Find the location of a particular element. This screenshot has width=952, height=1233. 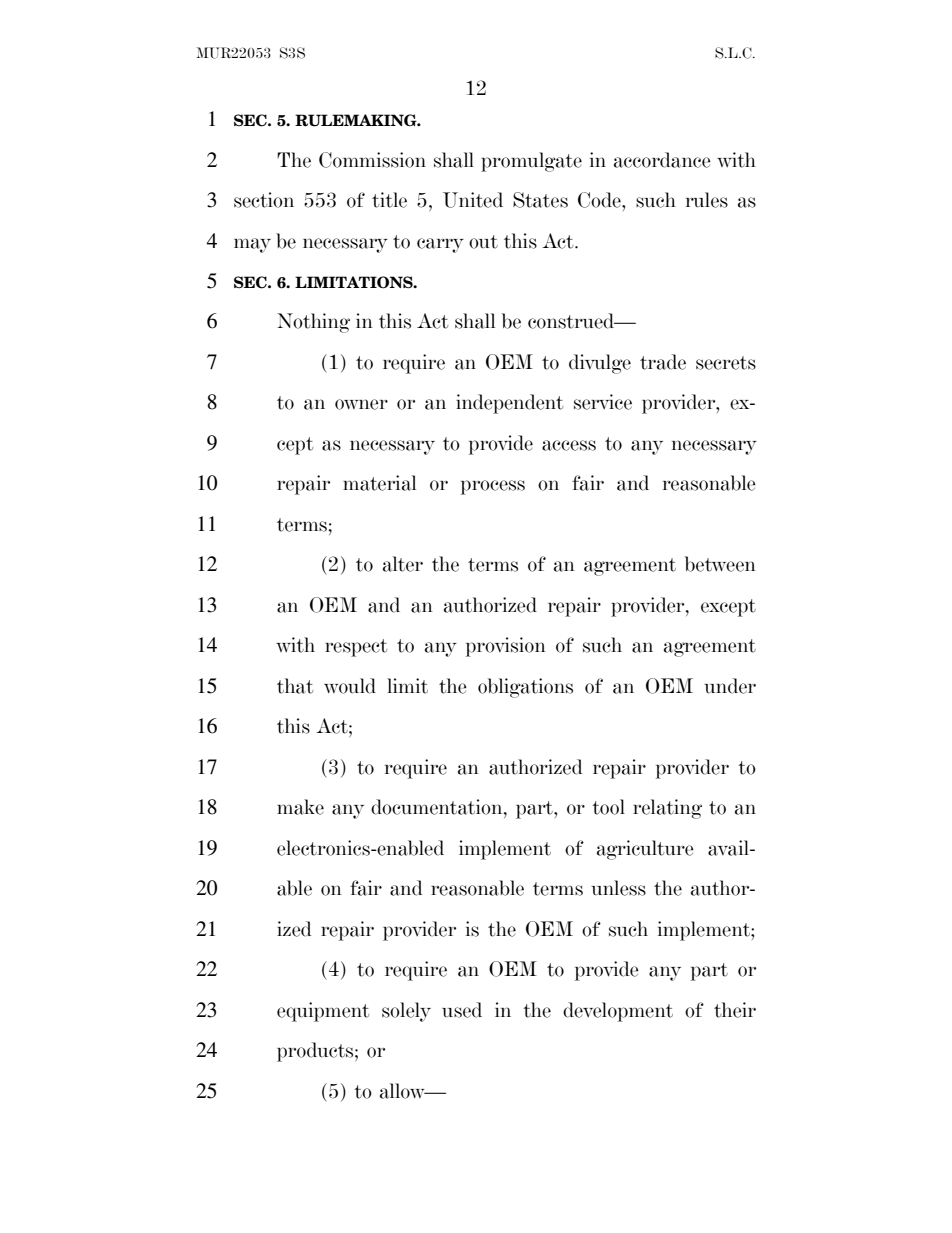

owner is located at coordinates (361, 404).
